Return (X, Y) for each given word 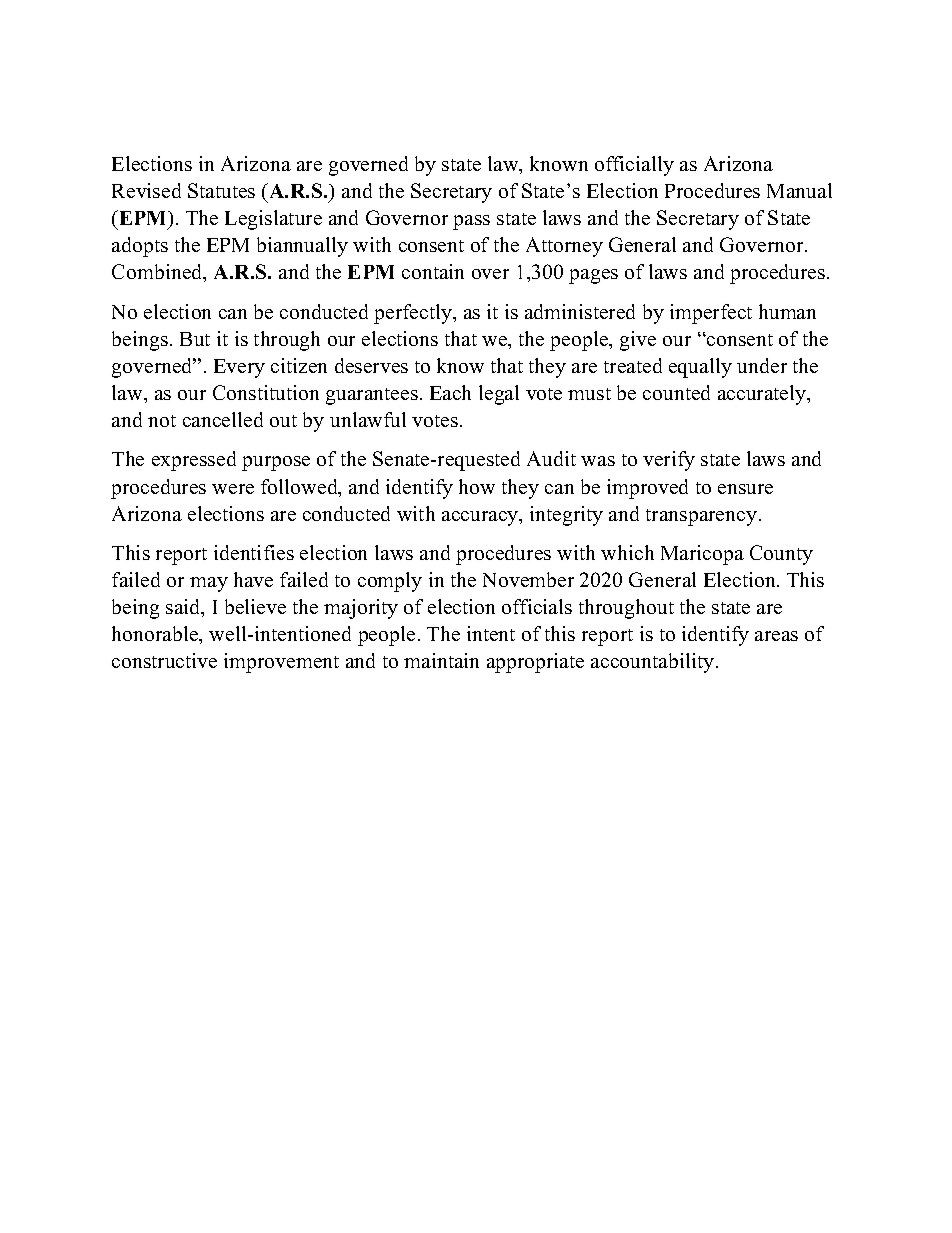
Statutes (221, 190)
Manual (799, 190)
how (477, 486)
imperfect (711, 314)
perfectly (414, 314)
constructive (164, 660)
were (233, 489)
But (195, 339)
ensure (745, 489)
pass (471, 222)
